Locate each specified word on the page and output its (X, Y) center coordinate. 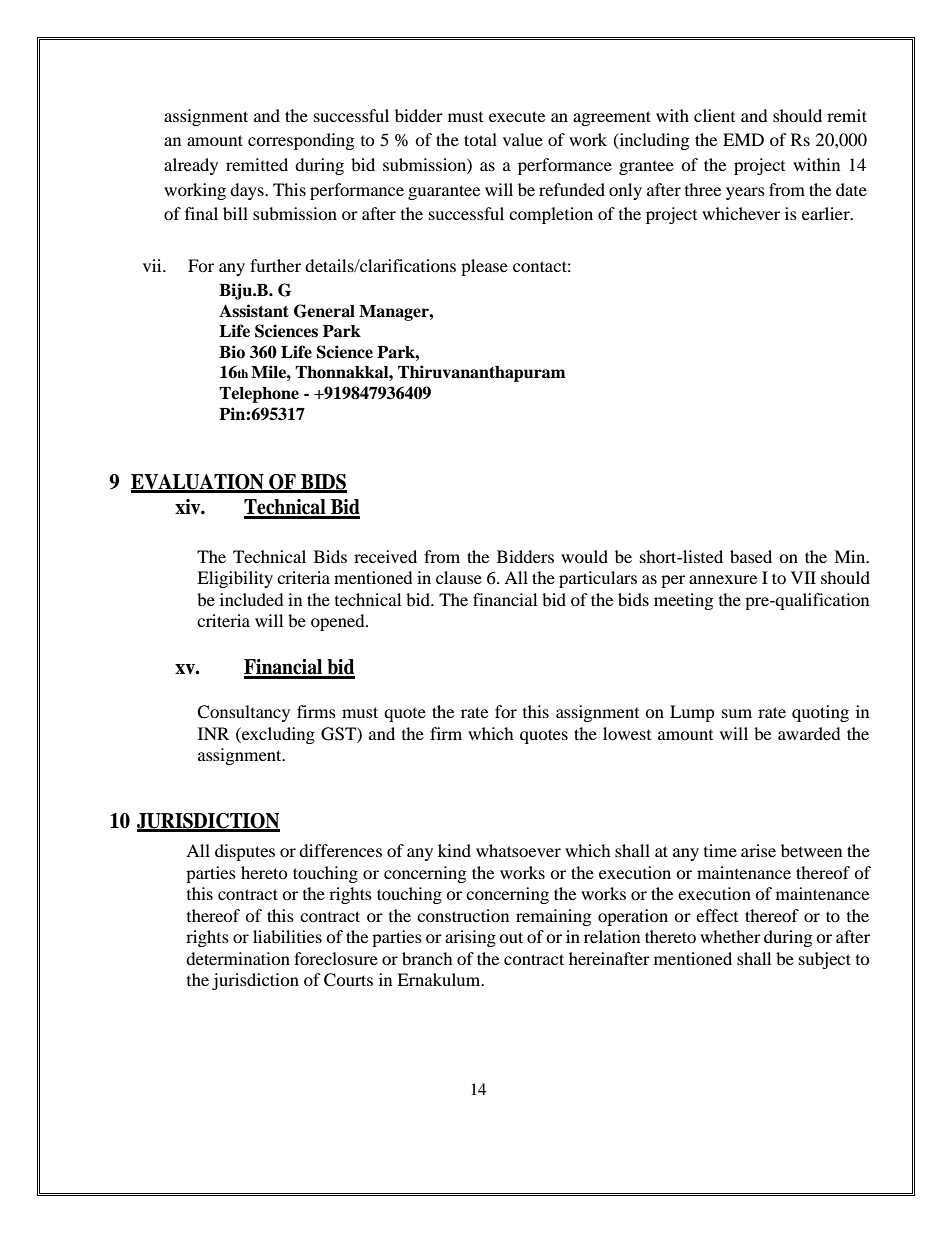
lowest (627, 733)
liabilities (287, 936)
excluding (277, 735)
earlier (827, 213)
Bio (232, 352)
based (751, 556)
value (523, 139)
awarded (809, 733)
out (511, 937)
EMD (743, 139)
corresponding (301, 141)
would (584, 556)
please (484, 267)
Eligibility (235, 579)
